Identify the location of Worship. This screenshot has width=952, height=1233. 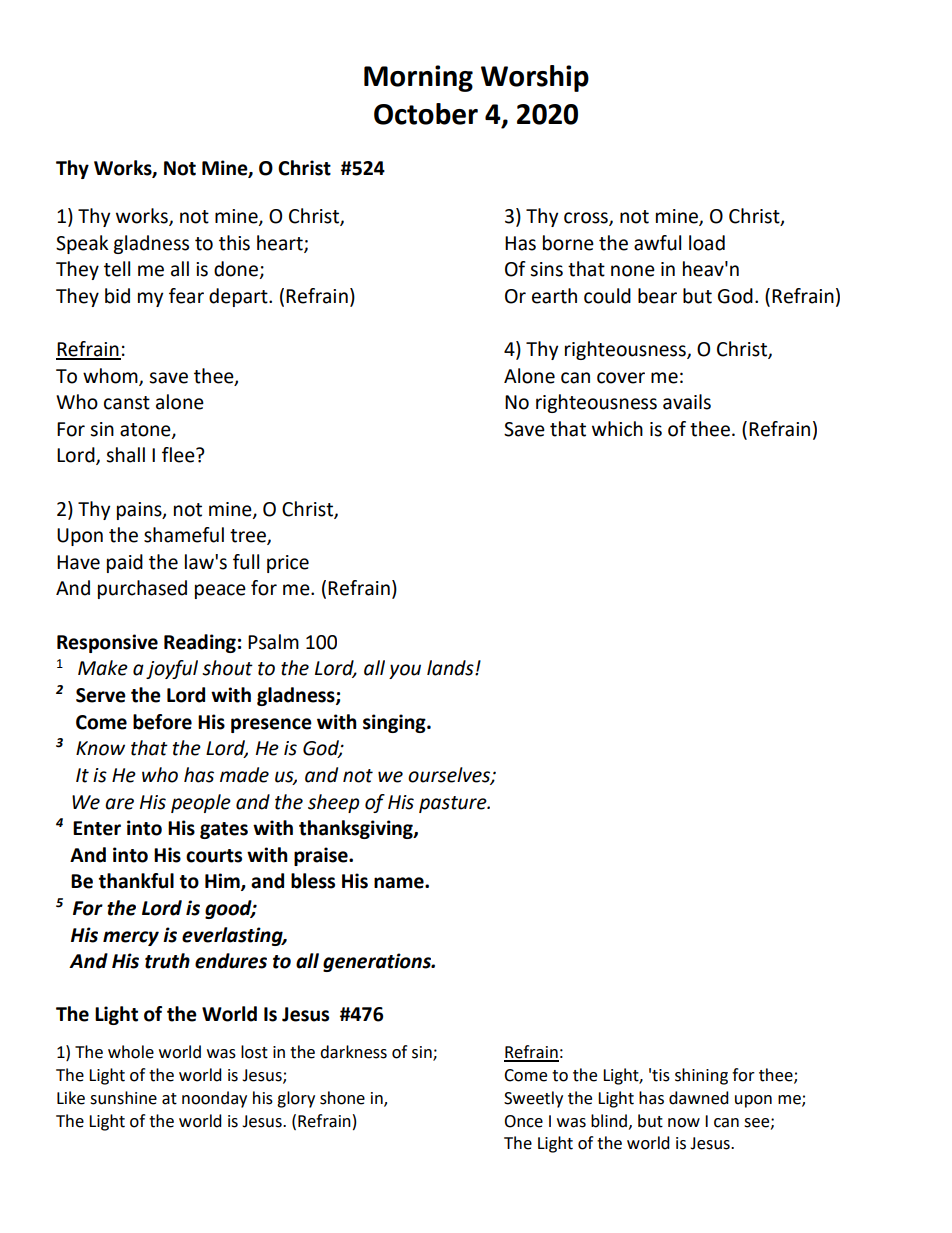
(535, 78).
